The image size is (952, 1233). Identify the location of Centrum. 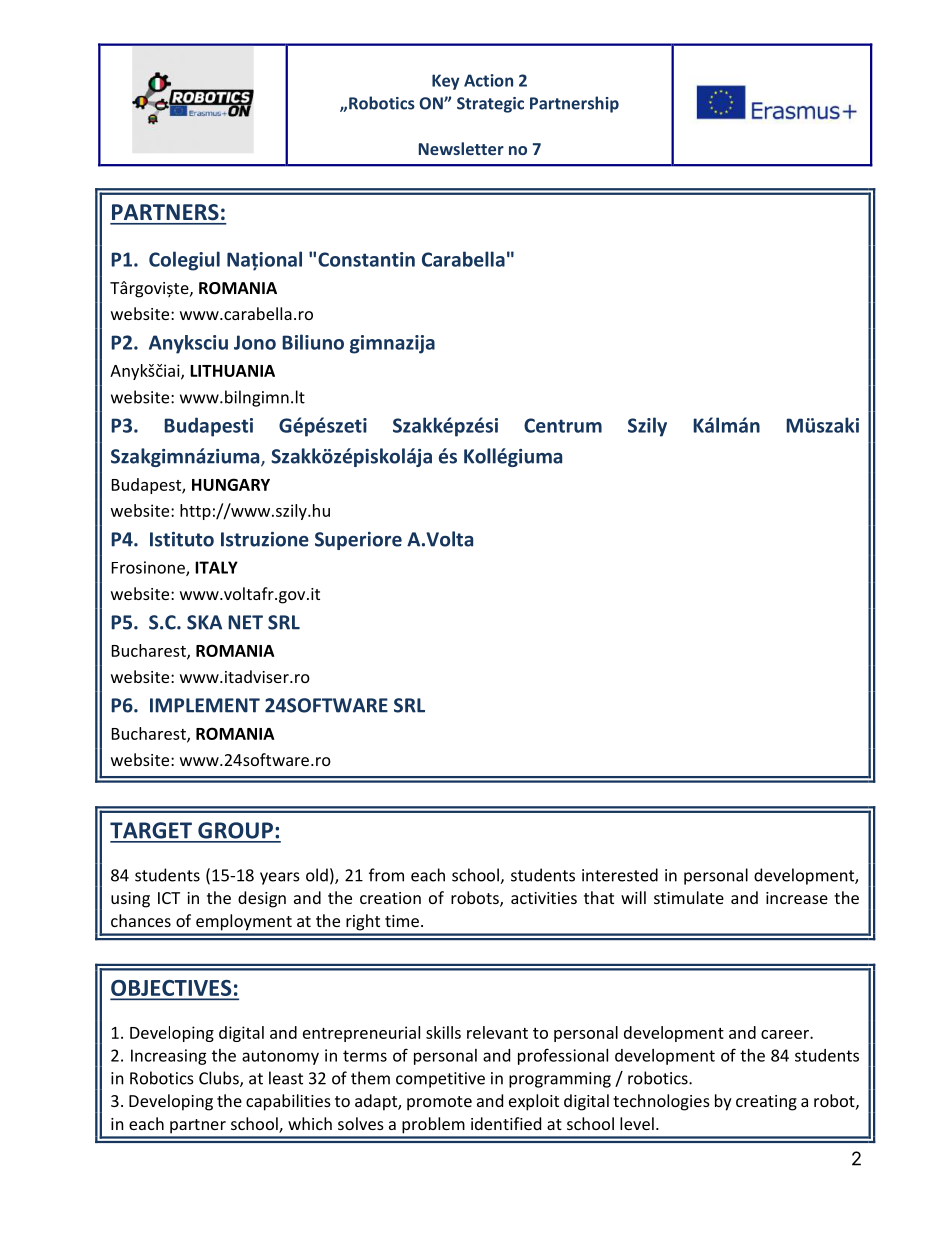
(563, 425).
